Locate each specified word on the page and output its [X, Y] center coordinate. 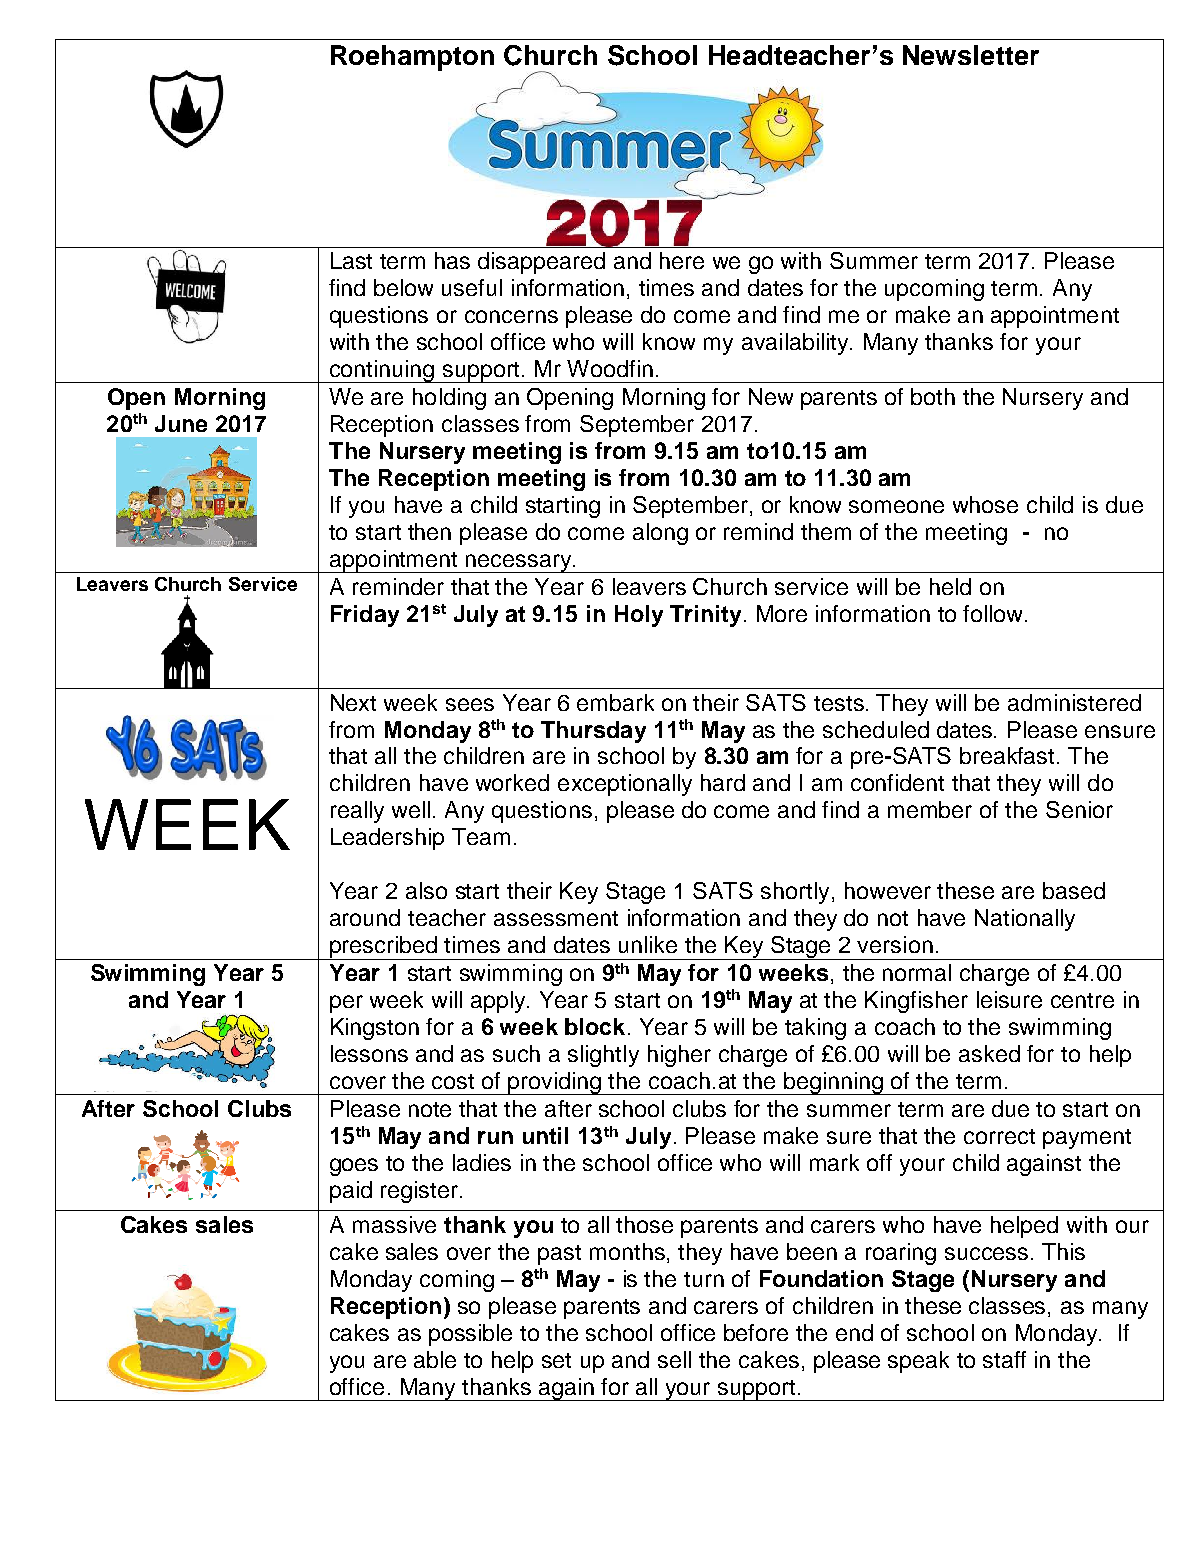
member [930, 809]
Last [351, 260]
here [682, 260]
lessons [369, 1053]
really [357, 812]
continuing [382, 371]
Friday [365, 616]
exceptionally [625, 785]
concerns [511, 316]
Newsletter [971, 55]
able [435, 1359]
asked [989, 1053]
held [950, 586]
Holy [639, 616]
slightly [603, 1056]
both [933, 396]
